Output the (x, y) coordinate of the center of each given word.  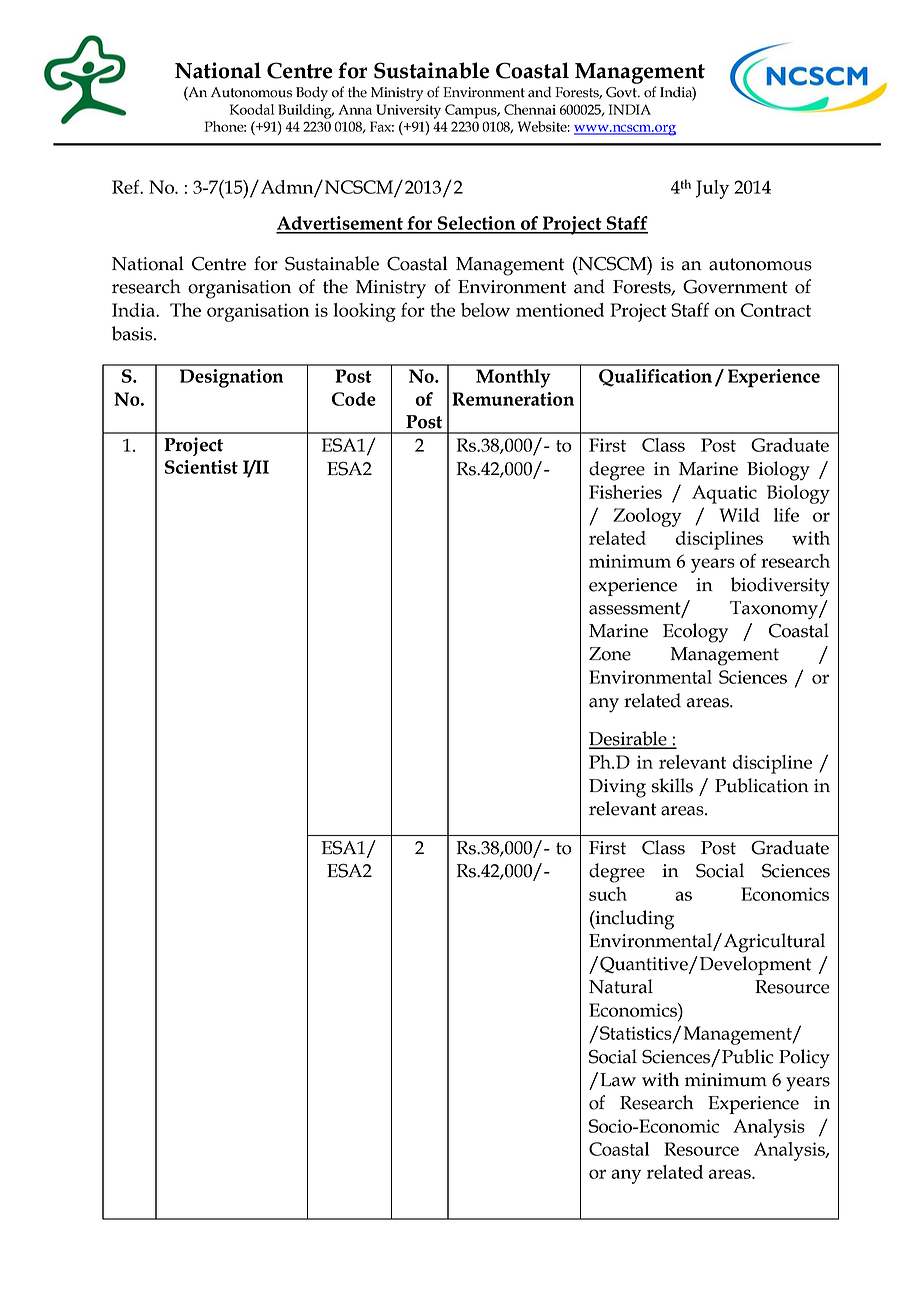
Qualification (655, 378)
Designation (231, 378)
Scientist (201, 467)
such (608, 894)
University (408, 111)
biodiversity (780, 587)
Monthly (513, 378)
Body (312, 93)
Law (618, 1080)
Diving (617, 788)
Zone (610, 654)
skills (672, 785)
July (712, 189)
